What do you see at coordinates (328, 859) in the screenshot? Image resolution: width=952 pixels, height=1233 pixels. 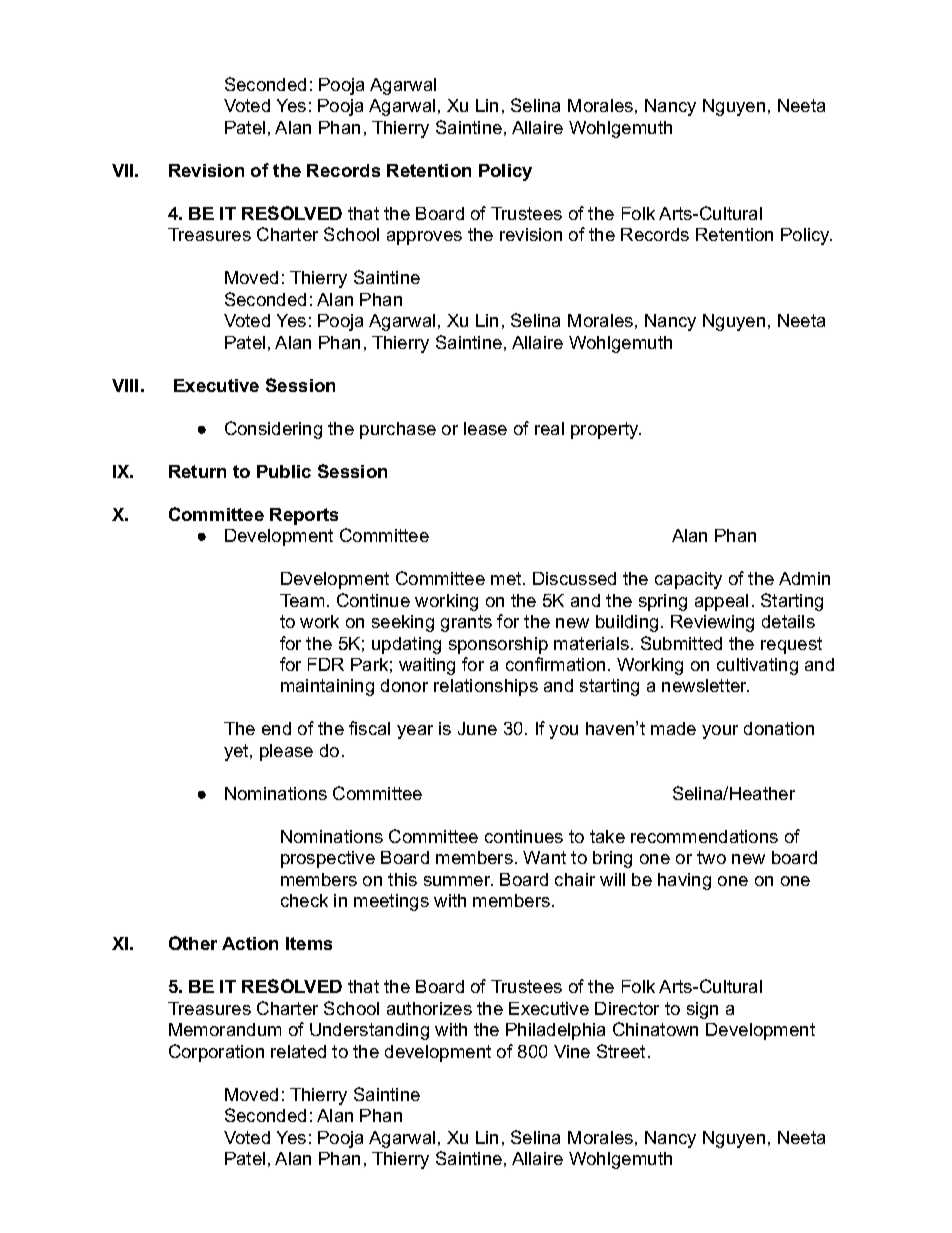 I see `prospective` at bounding box center [328, 859].
